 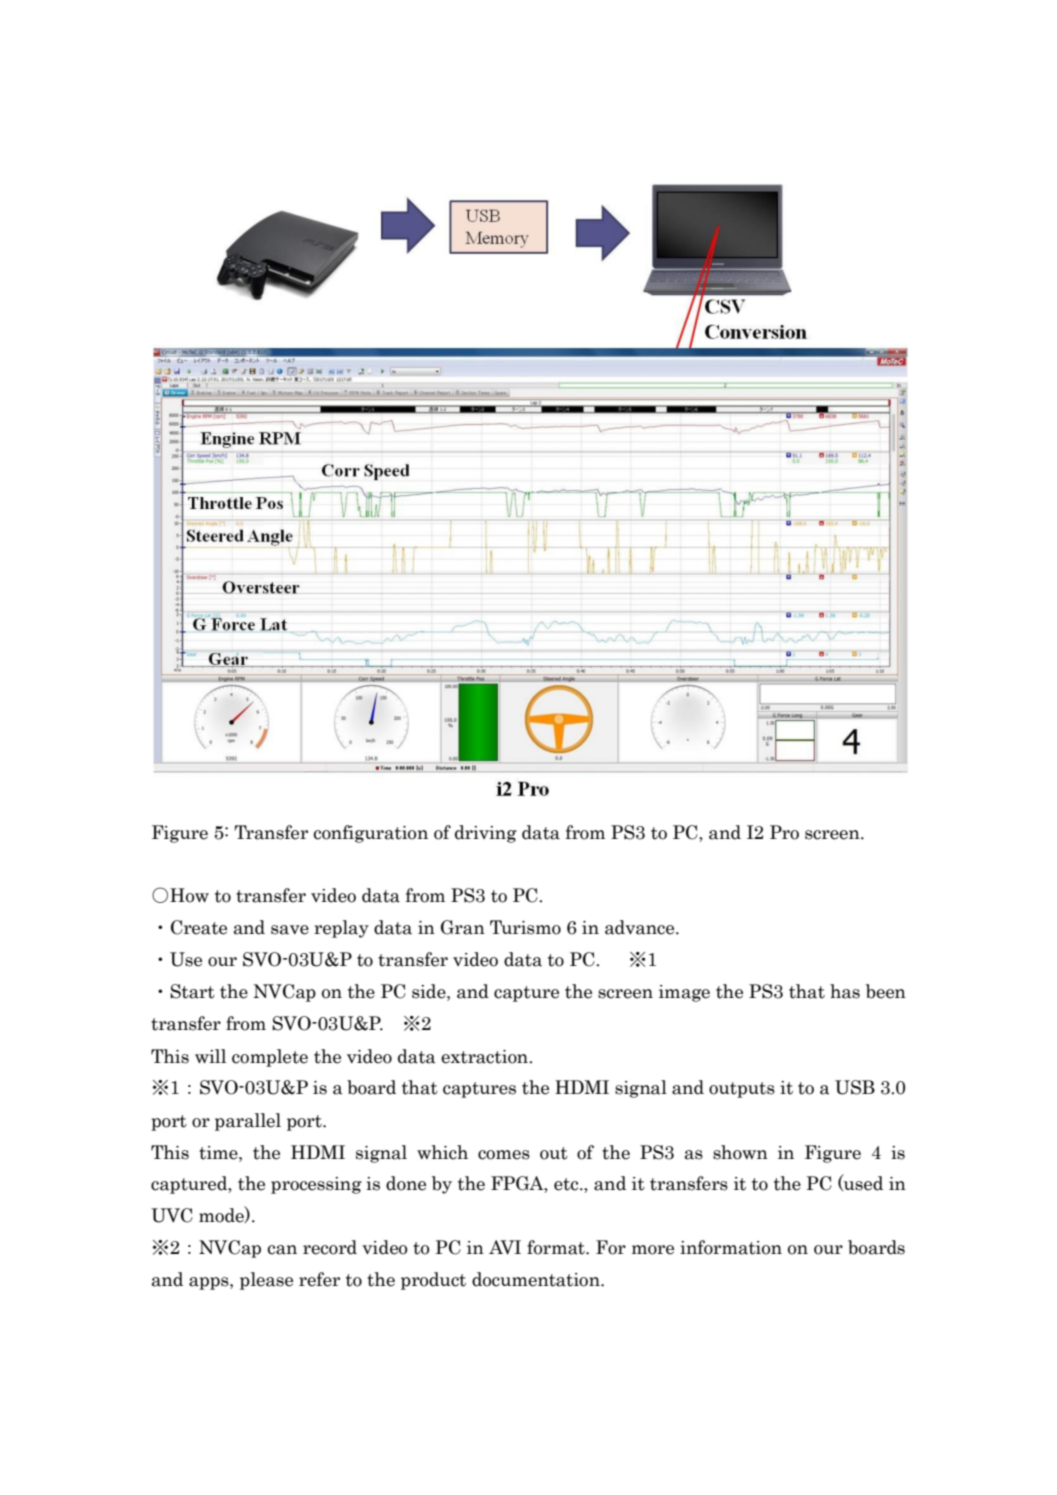 I want to click on documentation, so click(x=537, y=1279).
